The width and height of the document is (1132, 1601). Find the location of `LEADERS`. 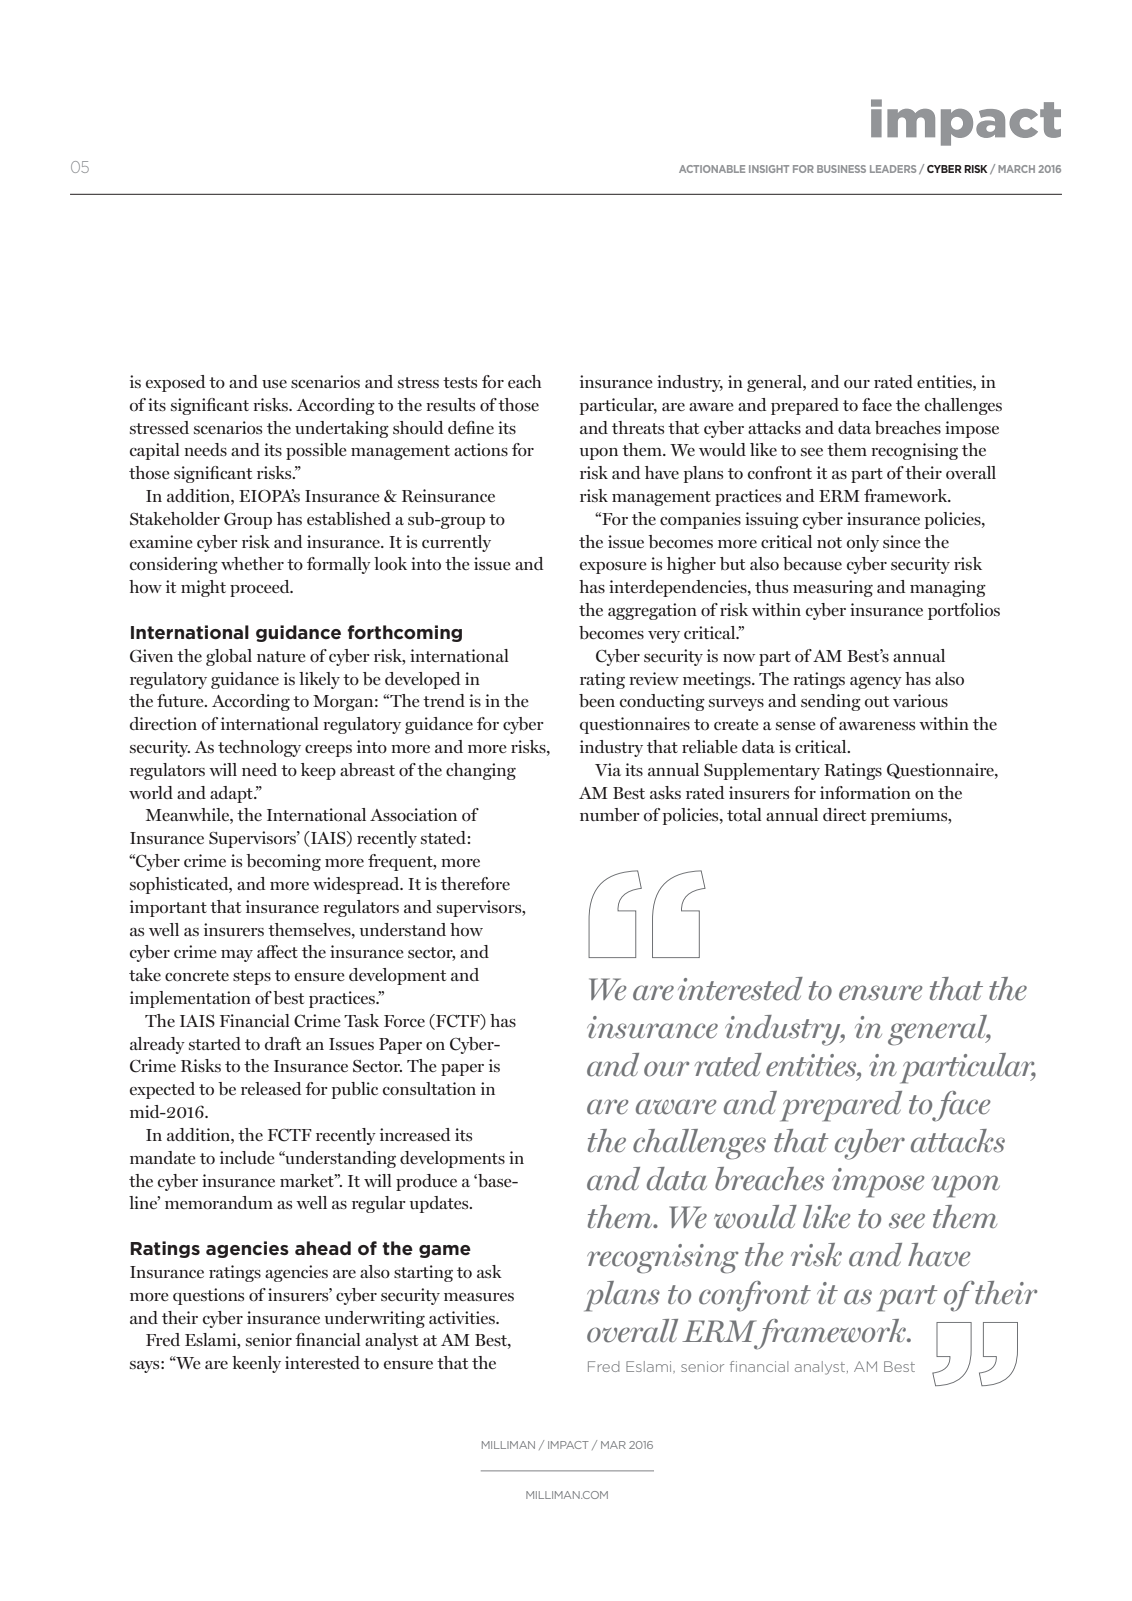

LEADERS is located at coordinates (893, 169).
